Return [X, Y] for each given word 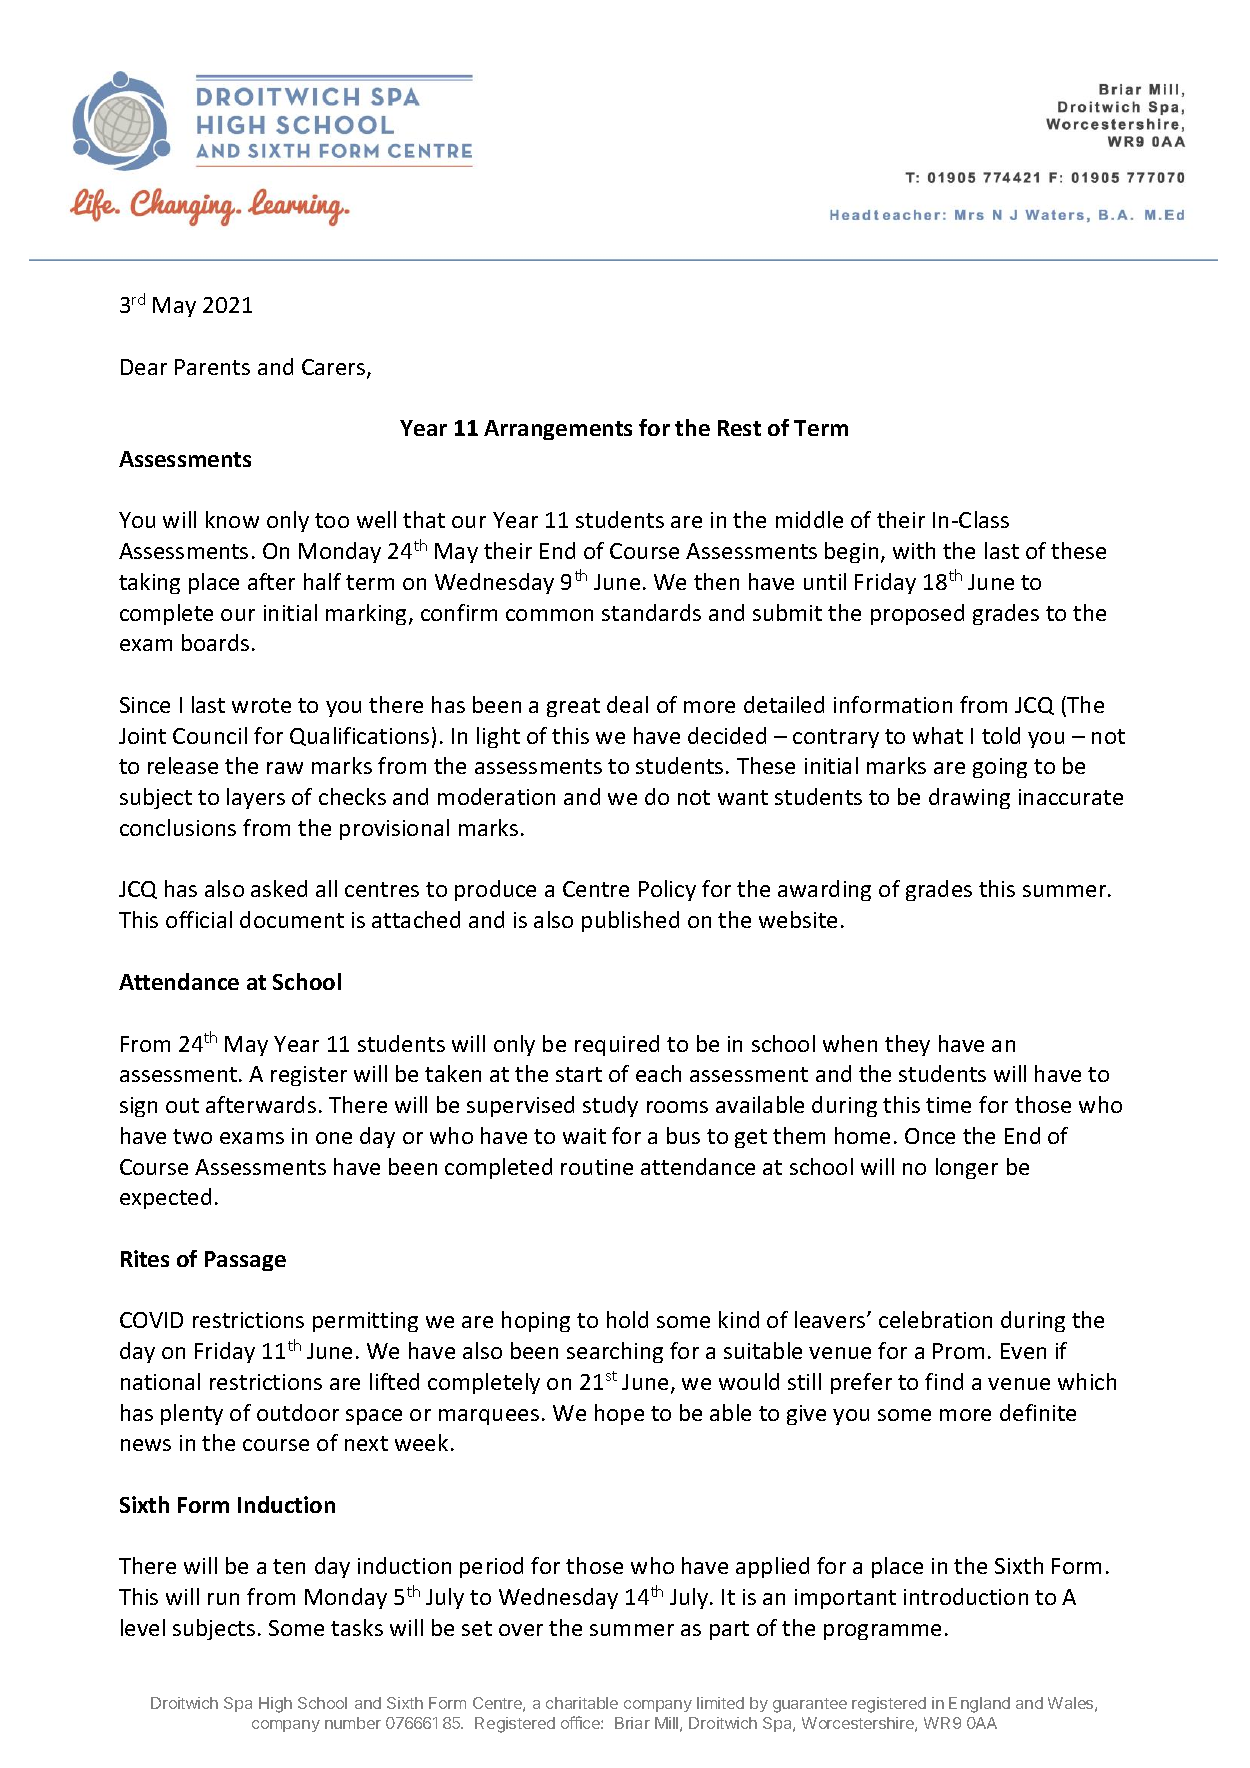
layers [256, 798]
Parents [212, 367]
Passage [245, 1261]
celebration [935, 1319]
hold [627, 1319]
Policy [667, 890]
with [914, 550]
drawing [969, 798]
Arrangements [558, 430]
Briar [632, 1723]
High [275, 1705]
